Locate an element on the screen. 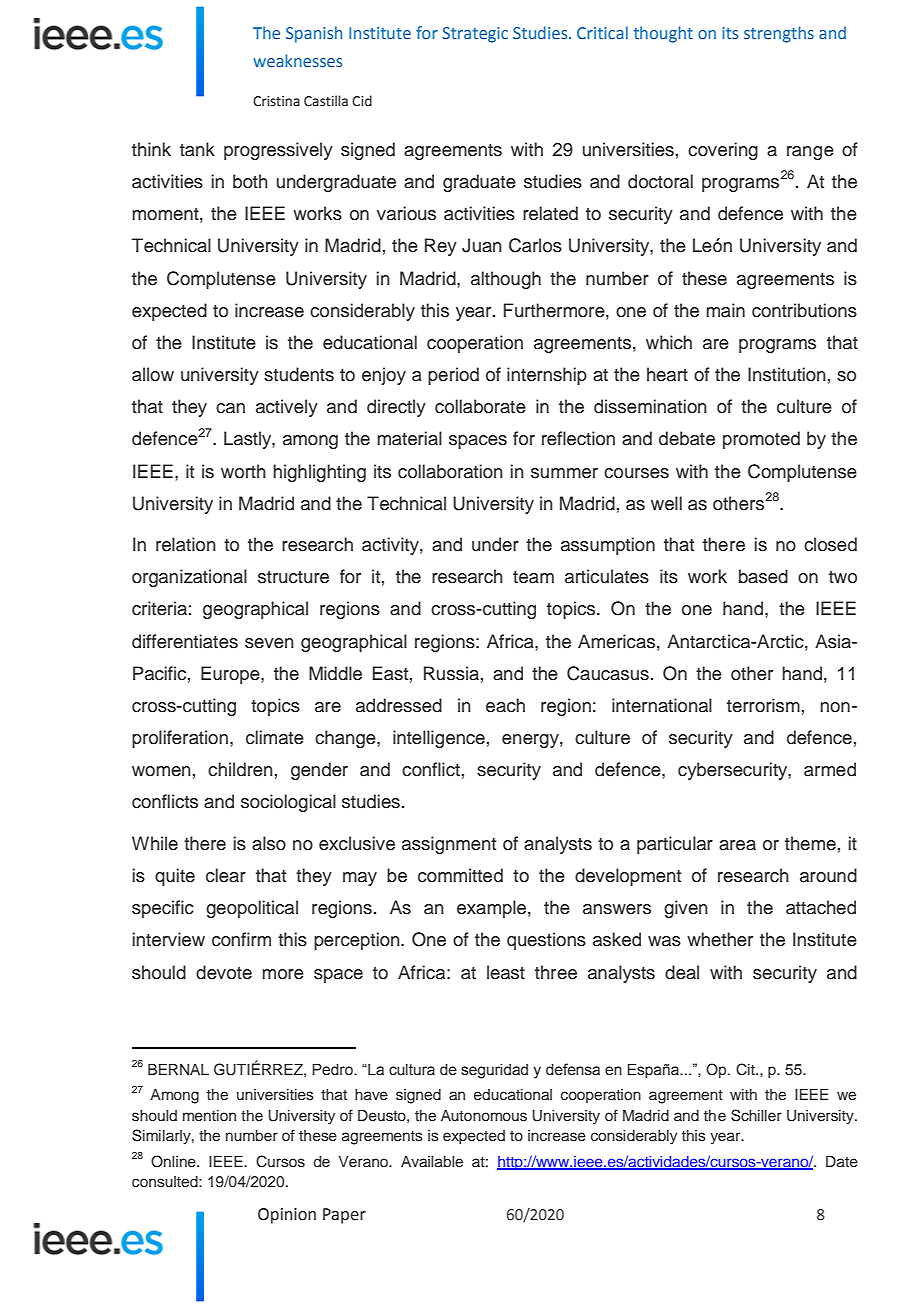 Image resolution: width=924 pixels, height=1308 pixels. can is located at coordinates (230, 408).
